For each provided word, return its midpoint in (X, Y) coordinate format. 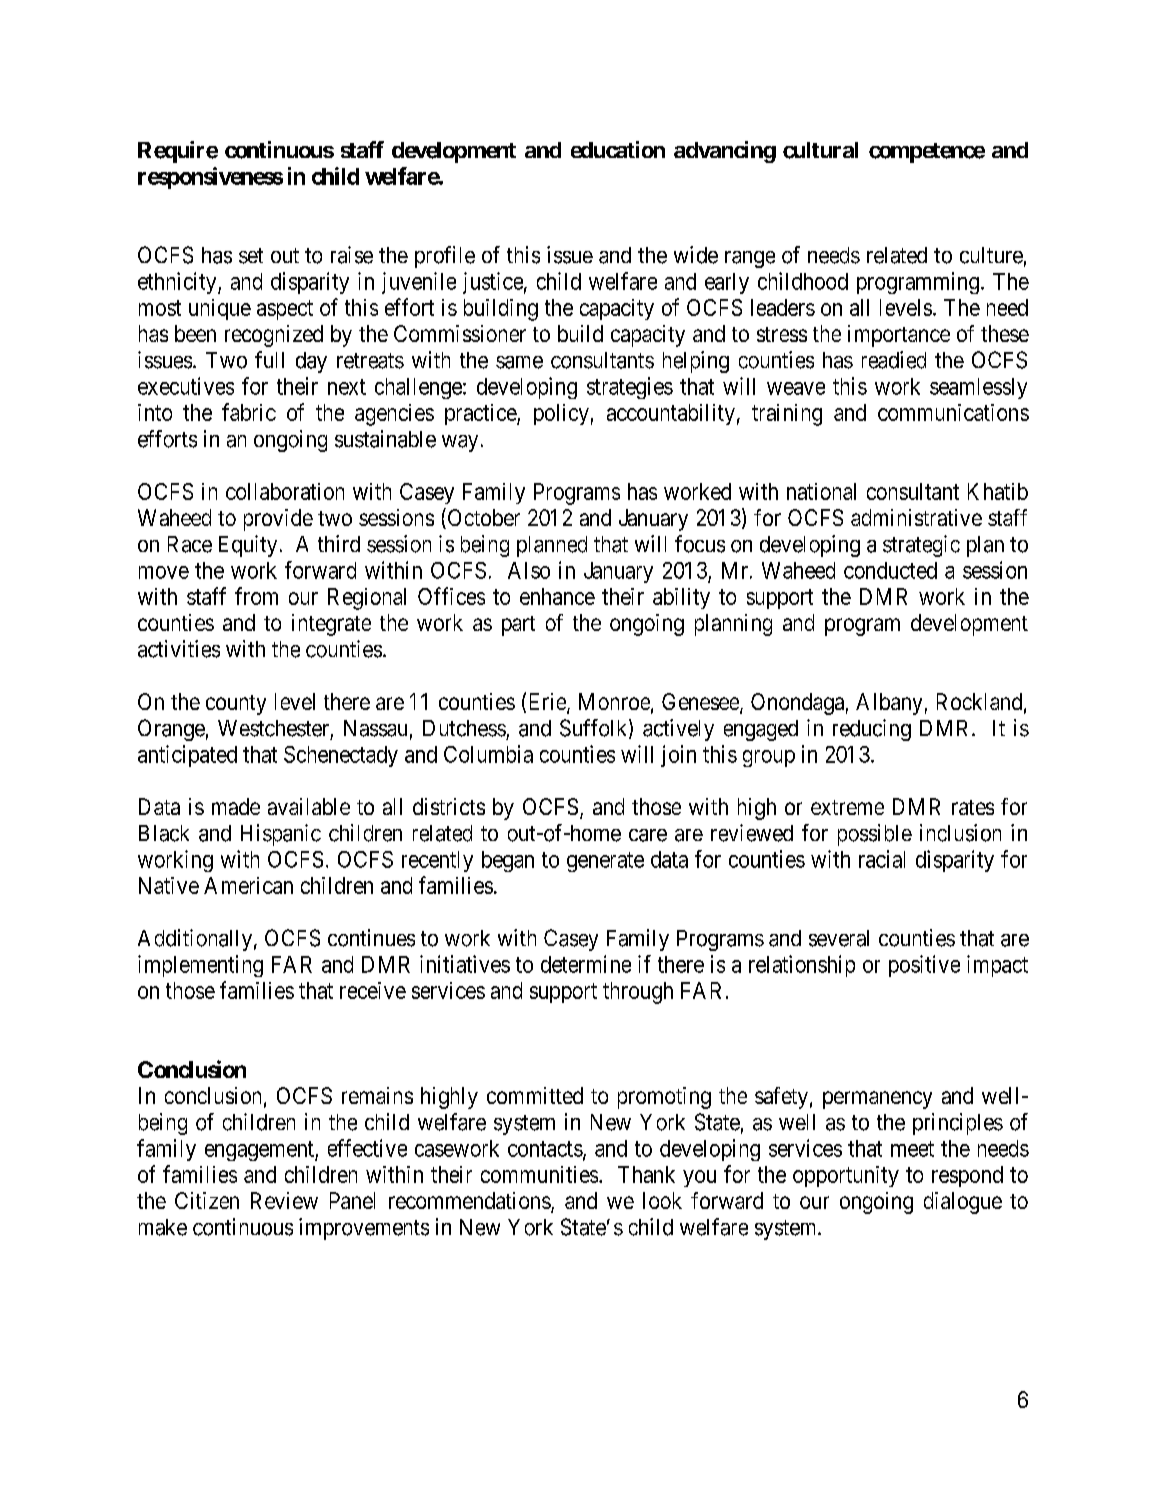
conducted (890, 570)
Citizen (207, 1200)
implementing (200, 966)
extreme (847, 807)
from (256, 596)
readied (894, 360)
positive (924, 966)
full (269, 359)
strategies (630, 388)
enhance (557, 596)
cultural (820, 150)
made (236, 806)
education (618, 149)
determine (586, 964)
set (251, 256)
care (648, 835)
